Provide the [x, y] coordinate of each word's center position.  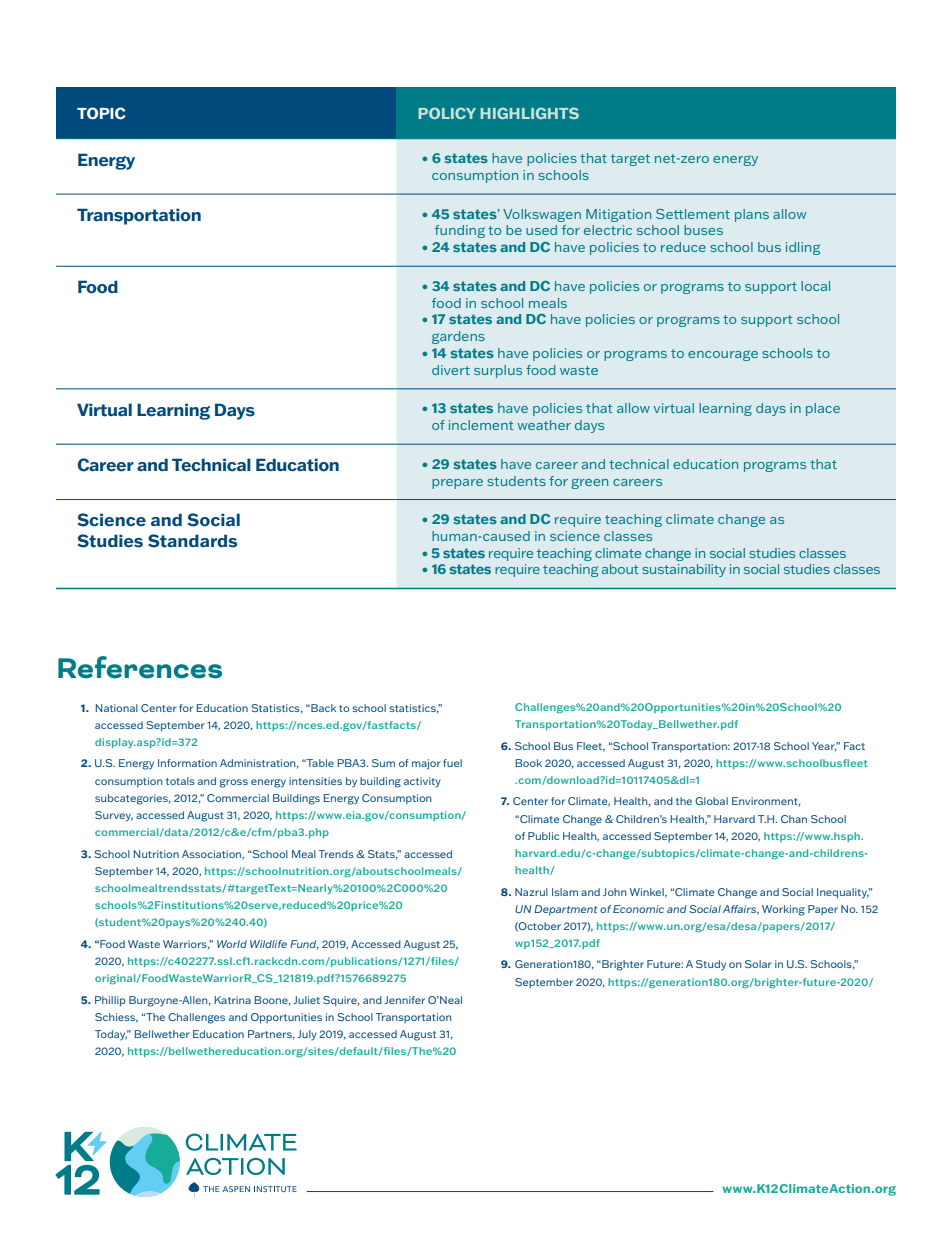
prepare [457, 484]
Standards [192, 541]
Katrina [232, 1000]
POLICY [447, 113]
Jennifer [405, 1000]
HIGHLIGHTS [529, 113]
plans [752, 215]
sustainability [684, 570]
